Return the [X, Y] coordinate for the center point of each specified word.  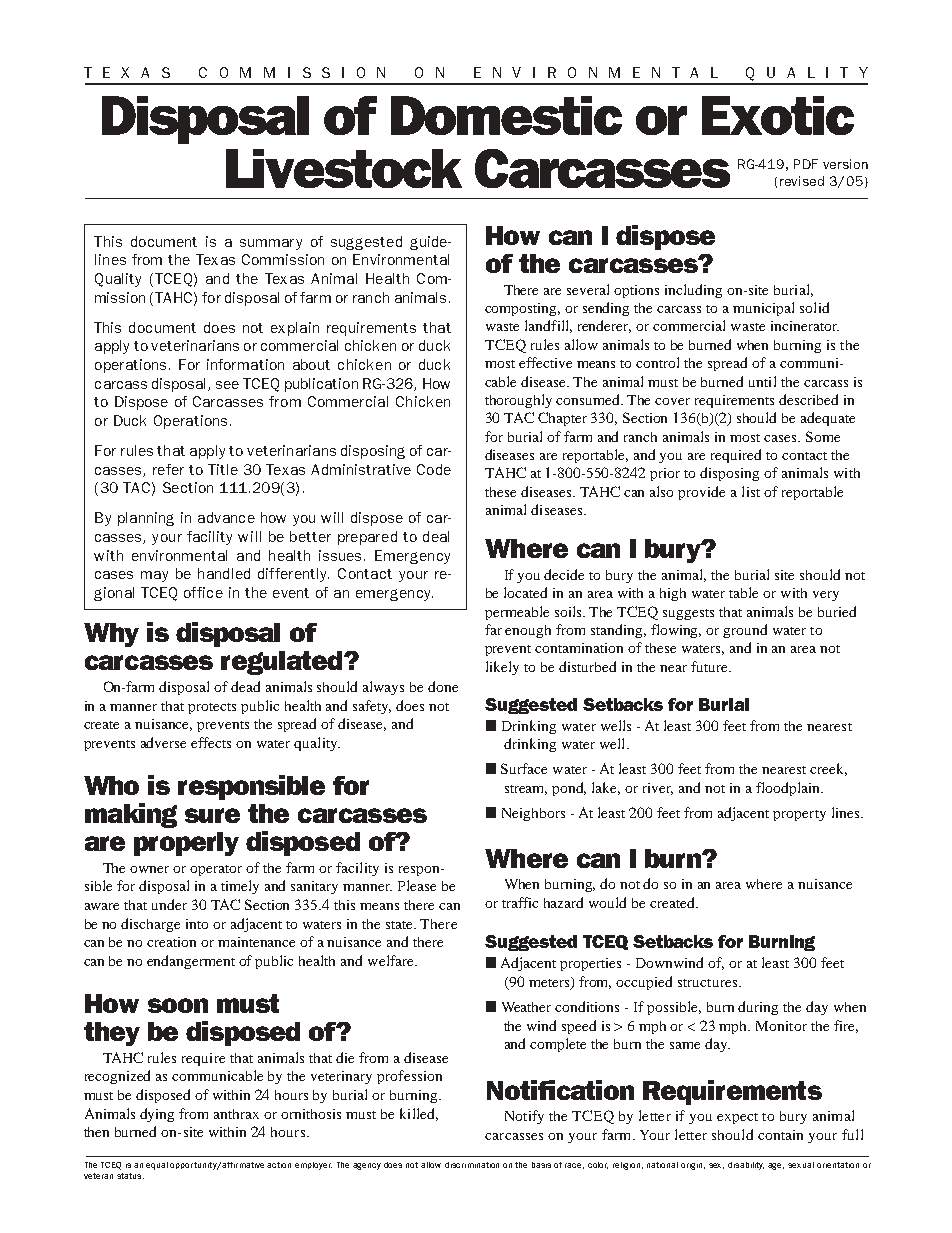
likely [502, 668]
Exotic [778, 115]
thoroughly [518, 401]
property [799, 815]
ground [745, 631]
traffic [520, 902]
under [169, 904]
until [762, 381]
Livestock [344, 168]
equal [157, 1166]
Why [111, 635]
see [227, 385]
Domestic [506, 115]
